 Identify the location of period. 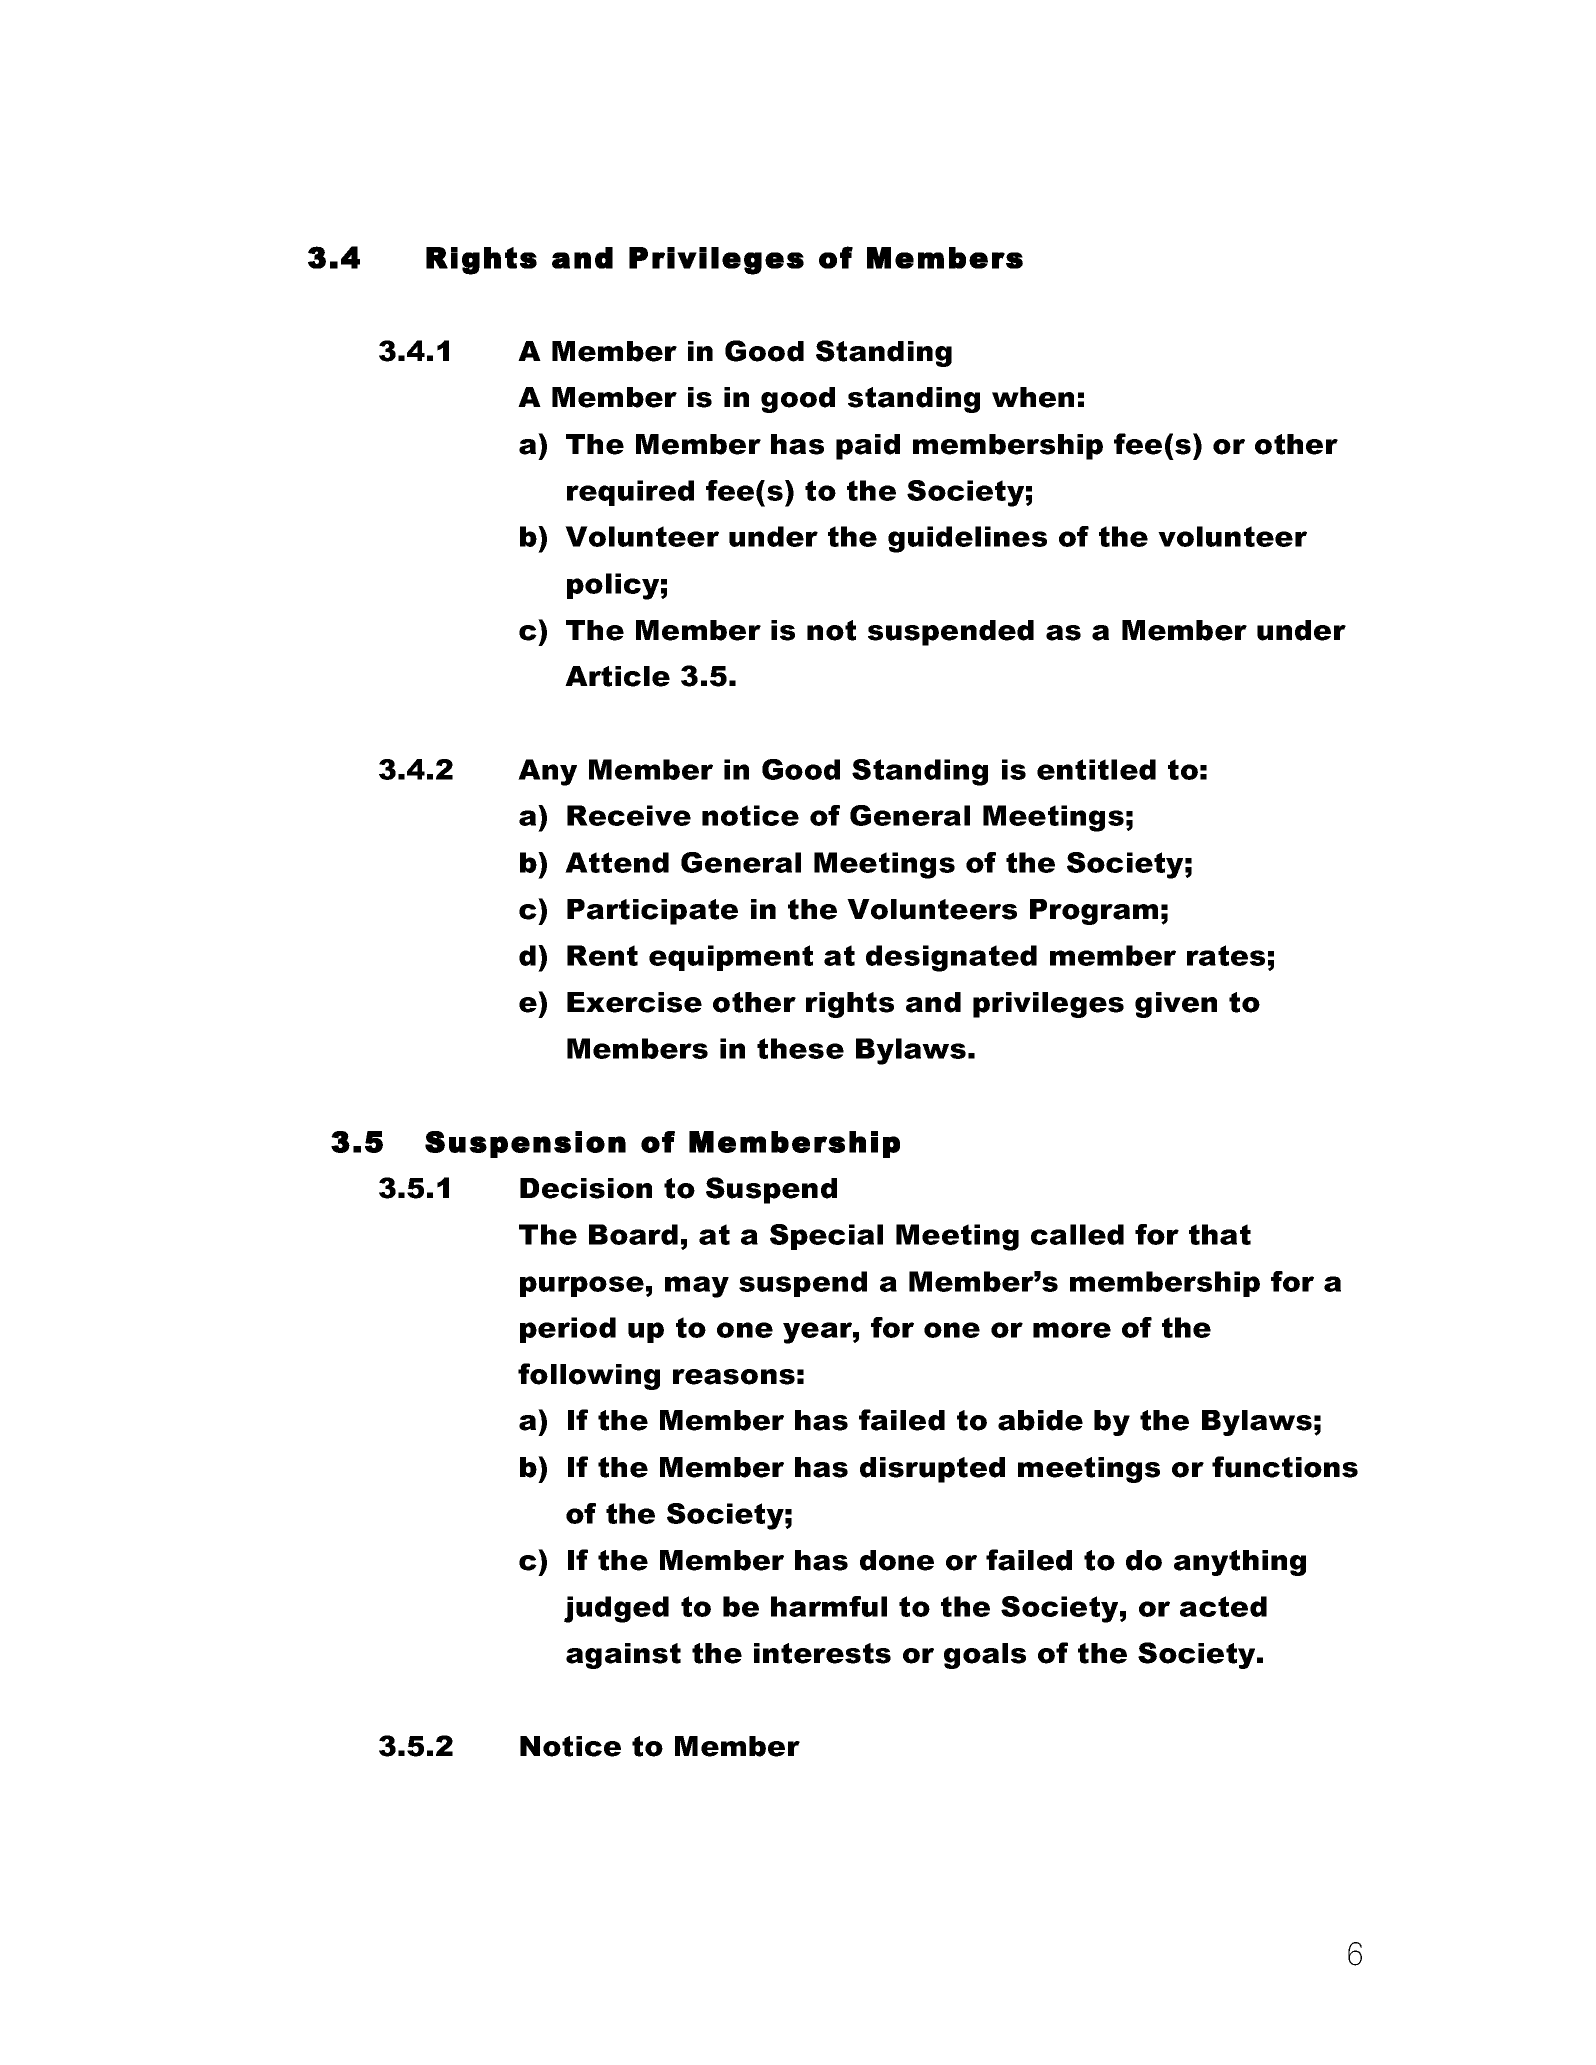
(568, 1330).
